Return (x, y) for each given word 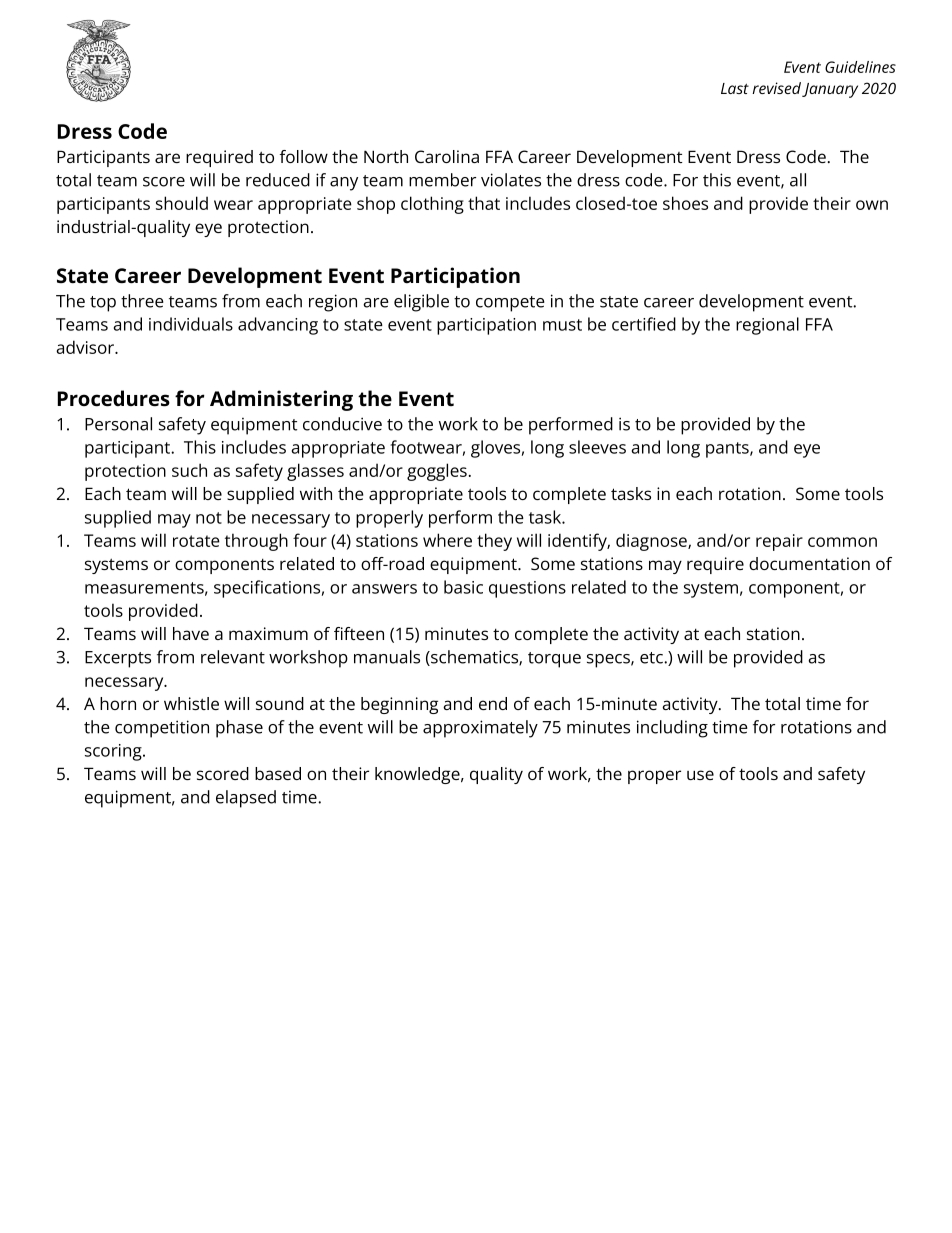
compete (510, 304)
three (142, 301)
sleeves (597, 447)
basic (463, 587)
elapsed (246, 799)
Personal (118, 424)
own (872, 205)
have (191, 633)
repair (779, 542)
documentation (809, 563)
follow (304, 156)
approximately (480, 729)
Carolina (447, 156)
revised (776, 88)
